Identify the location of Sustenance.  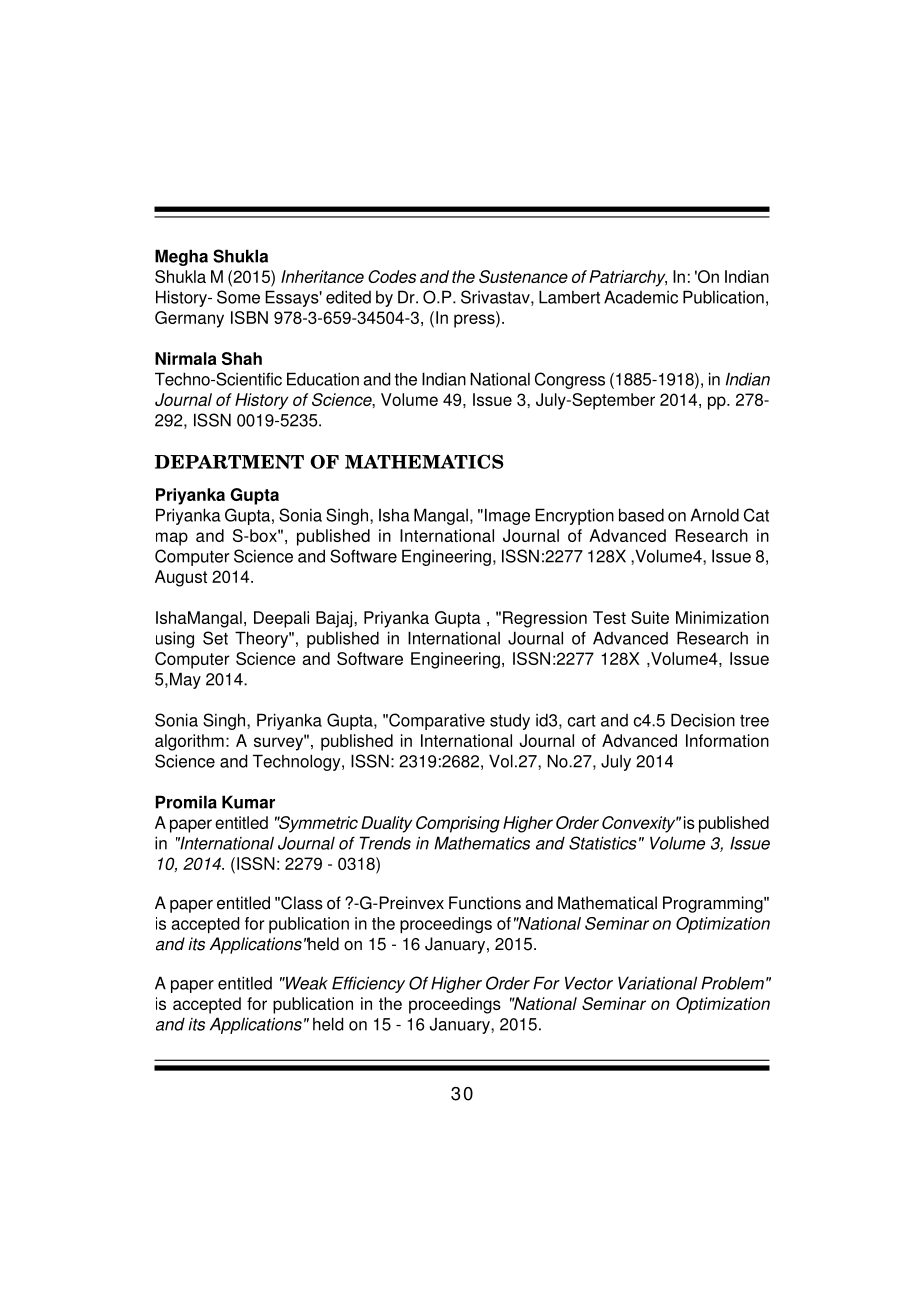
(523, 276).
